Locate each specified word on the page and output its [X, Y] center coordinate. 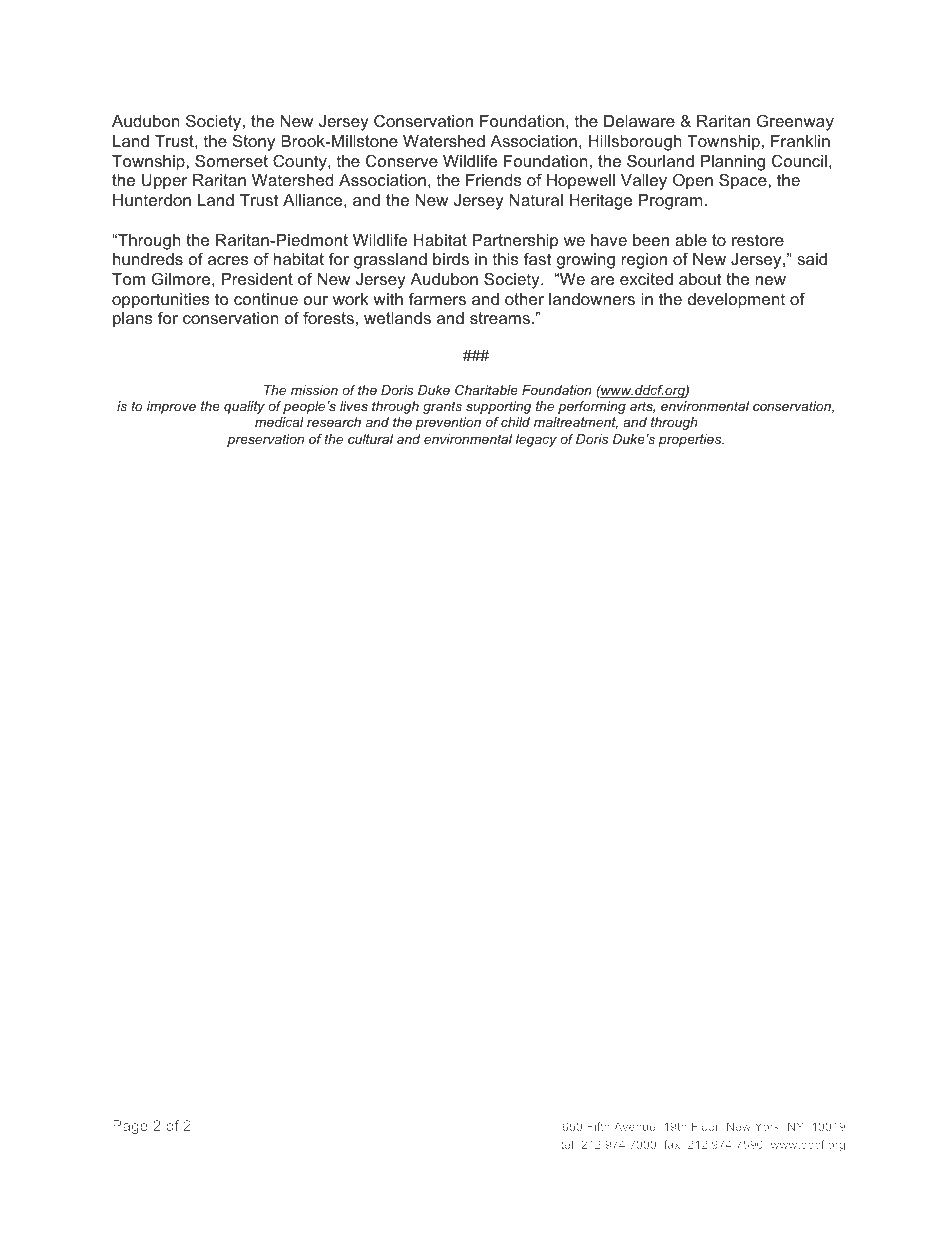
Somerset [231, 160]
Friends [494, 180]
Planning [733, 163]
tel [567, 1144]
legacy [536, 440]
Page [130, 1127]
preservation [265, 440]
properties [691, 440]
